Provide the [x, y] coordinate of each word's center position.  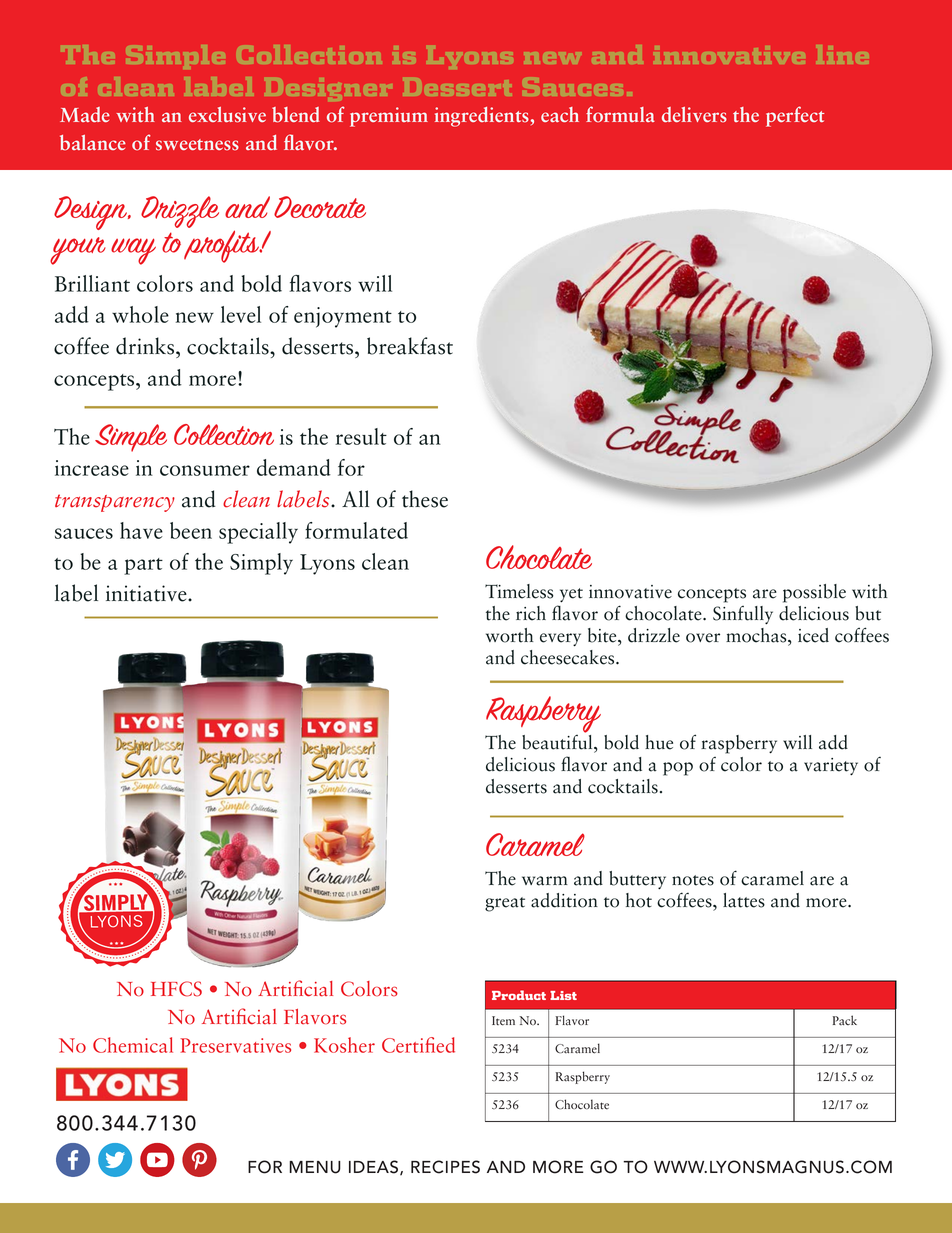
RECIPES [445, 1167]
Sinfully [743, 615]
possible [814, 593]
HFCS [176, 989]
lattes [744, 900]
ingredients [482, 117]
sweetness [197, 145]
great [505, 904]
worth [510, 635]
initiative [147, 593]
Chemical [133, 1045]
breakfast [410, 346]
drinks [146, 346]
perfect [795, 116]
